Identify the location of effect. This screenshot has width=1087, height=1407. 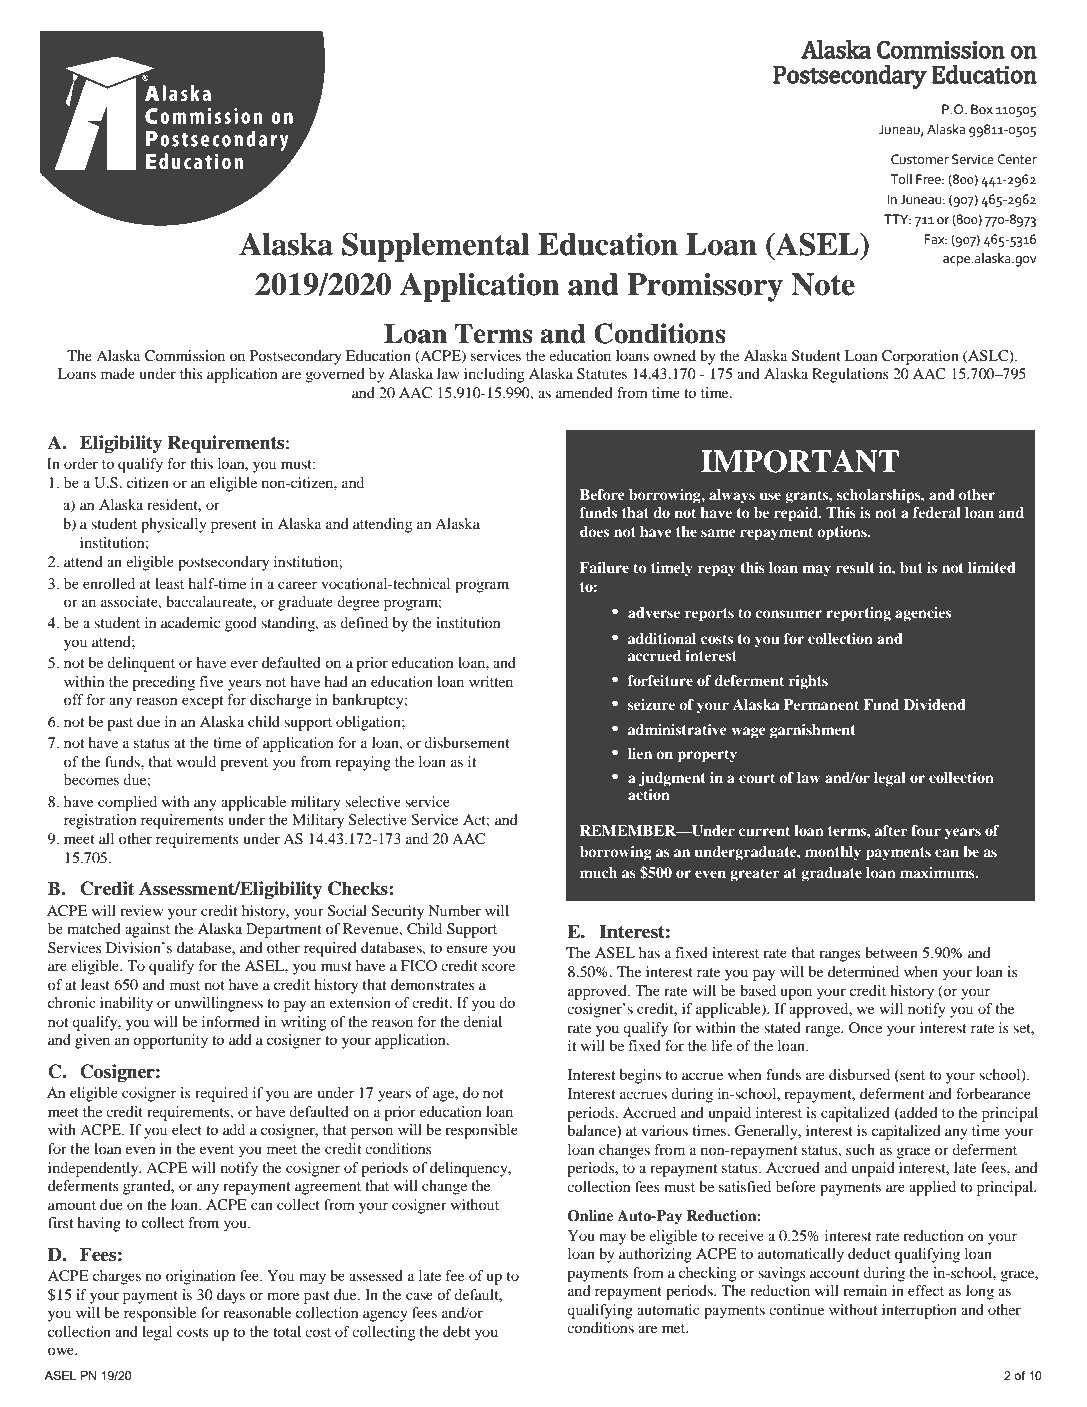
(926, 1290).
